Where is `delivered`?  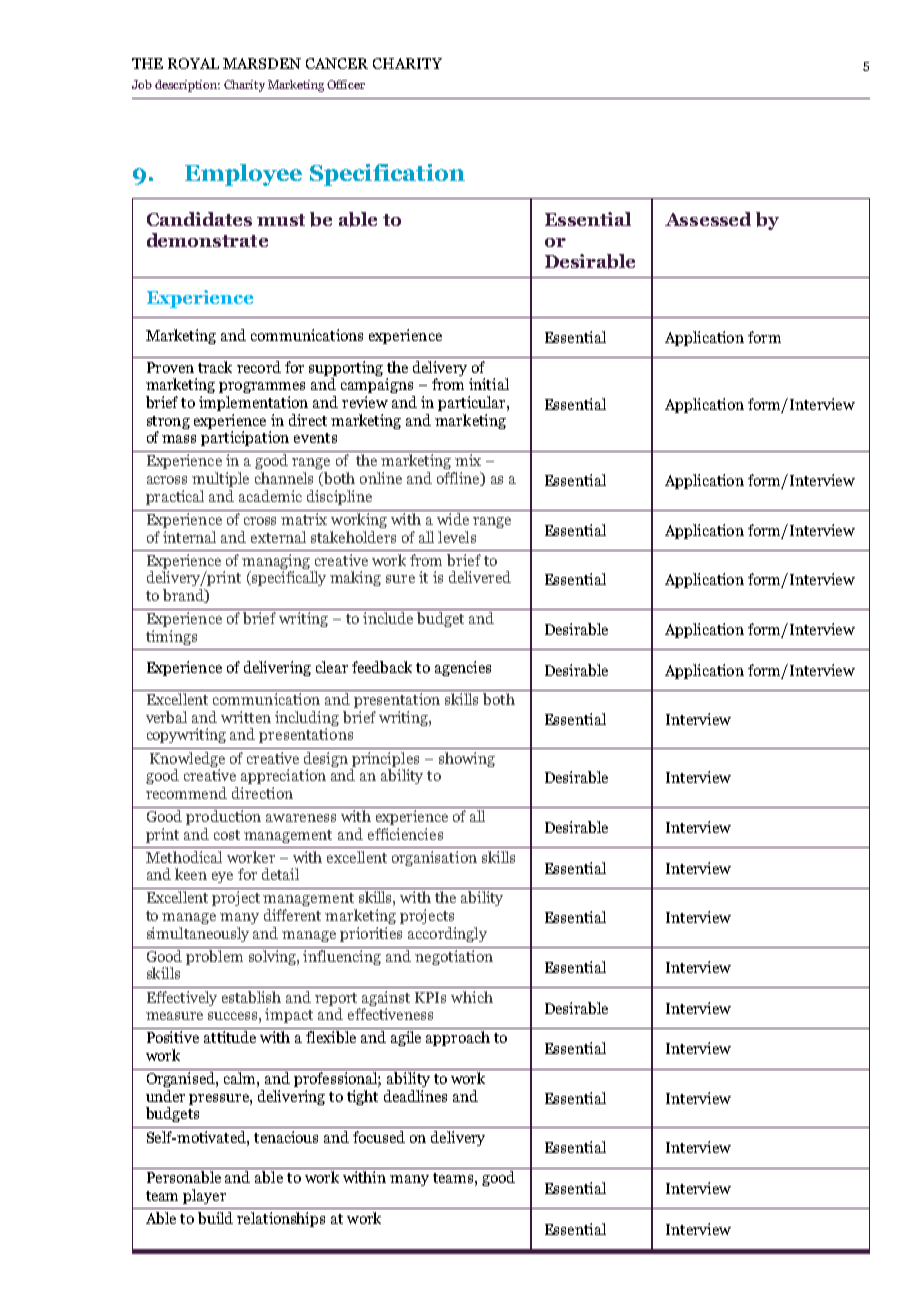 delivered is located at coordinates (480, 577).
